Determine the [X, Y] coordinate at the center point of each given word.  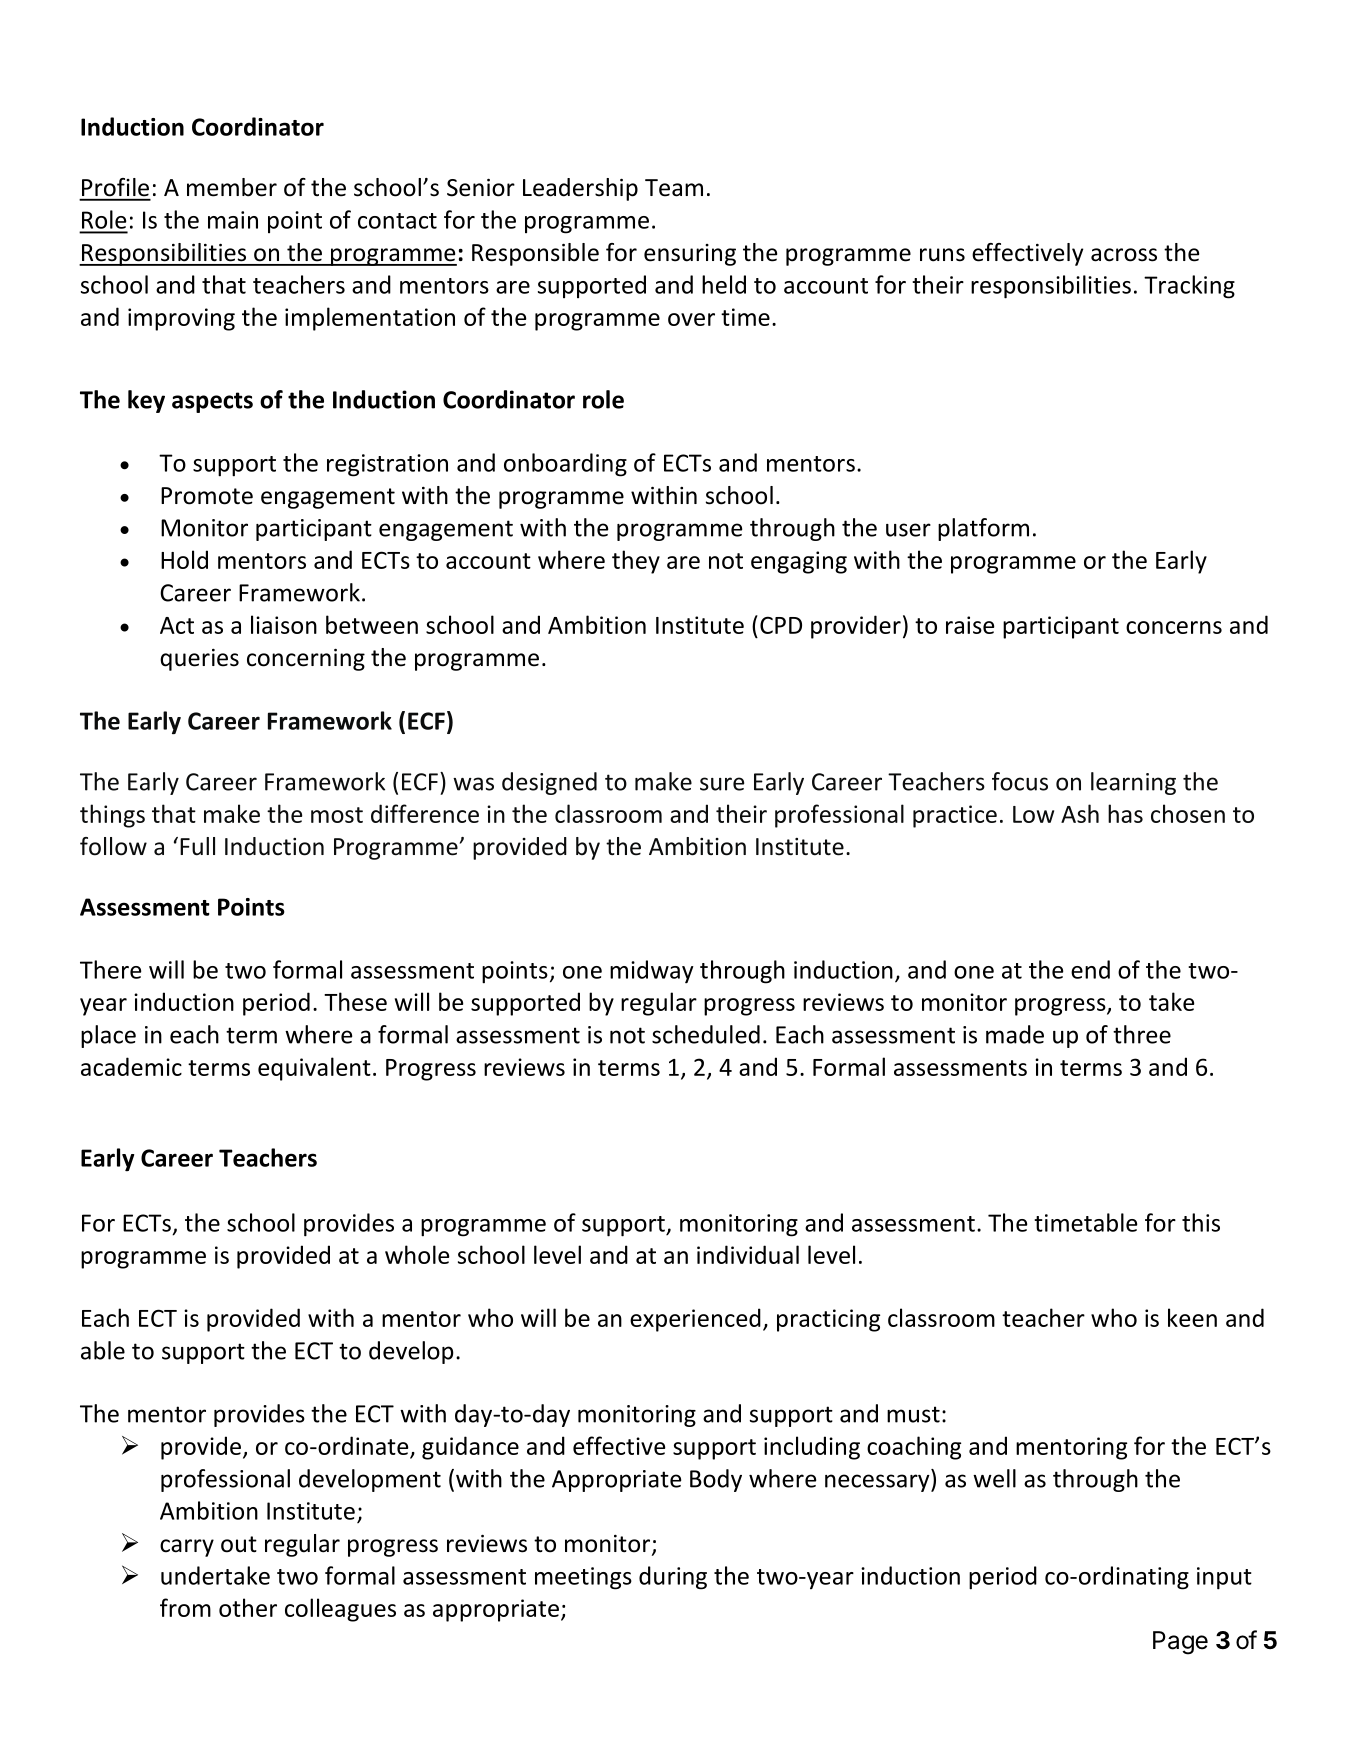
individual [748, 1254]
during [673, 1578]
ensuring [690, 255]
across [1124, 255]
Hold [184, 559]
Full [197, 846]
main [233, 220]
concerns [1174, 627]
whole [417, 1254]
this [1201, 1222]
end [1090, 969]
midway [652, 972]
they [636, 562]
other [248, 1607]
